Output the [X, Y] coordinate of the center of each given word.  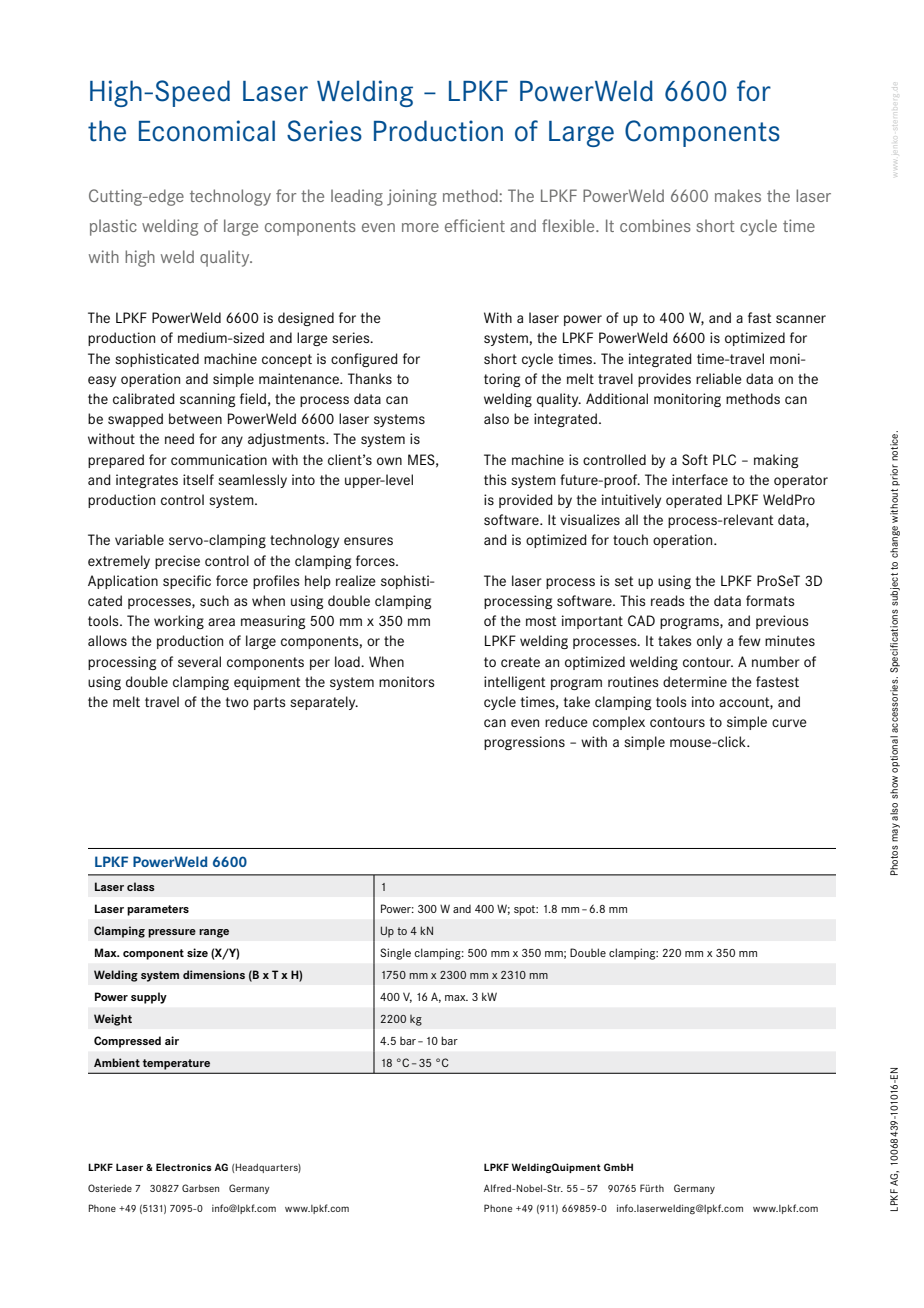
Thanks [370, 378]
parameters [158, 910]
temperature [176, 1064]
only [709, 642]
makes [738, 195]
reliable [719, 378]
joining [412, 197]
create [520, 662]
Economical [207, 131]
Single [395, 954]
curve [789, 723]
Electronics [184, 1167]
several [199, 661]
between [195, 418]
